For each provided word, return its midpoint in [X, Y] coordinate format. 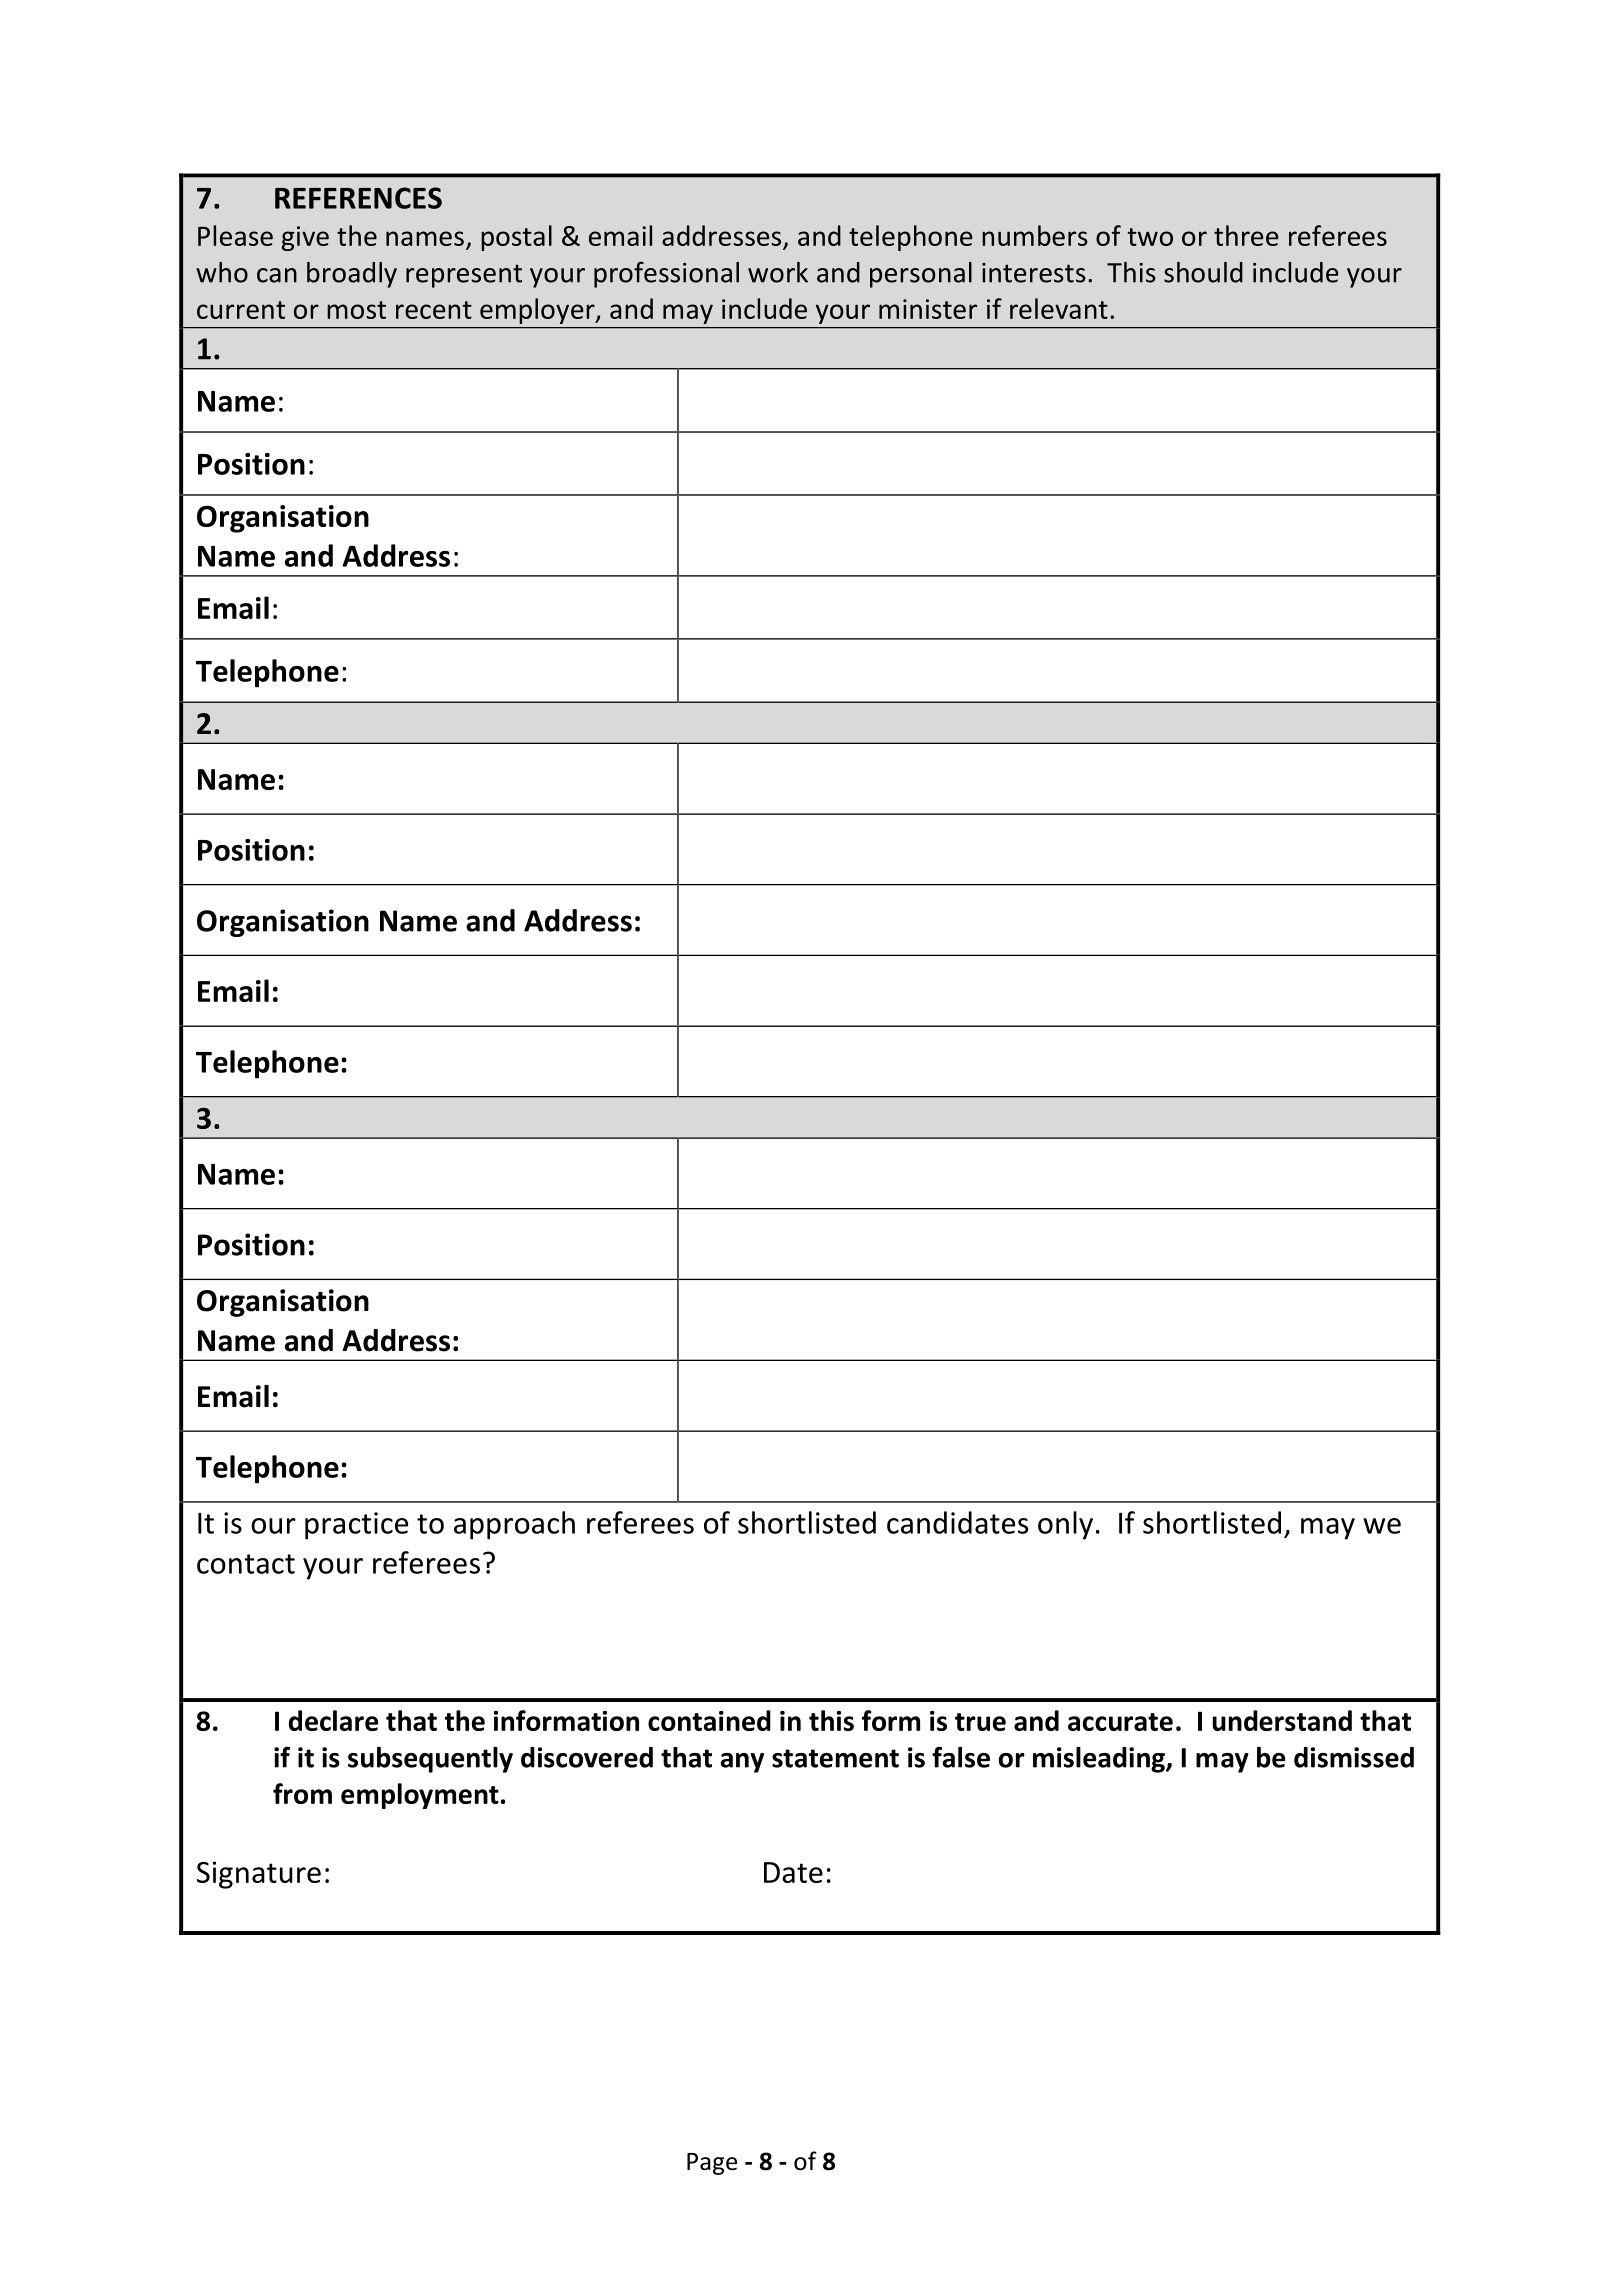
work [778, 272]
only [1065, 1525]
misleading [1100, 1760]
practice [356, 1526]
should [1203, 272]
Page [712, 2164]
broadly [352, 275]
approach [514, 1525]
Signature [259, 1875]
